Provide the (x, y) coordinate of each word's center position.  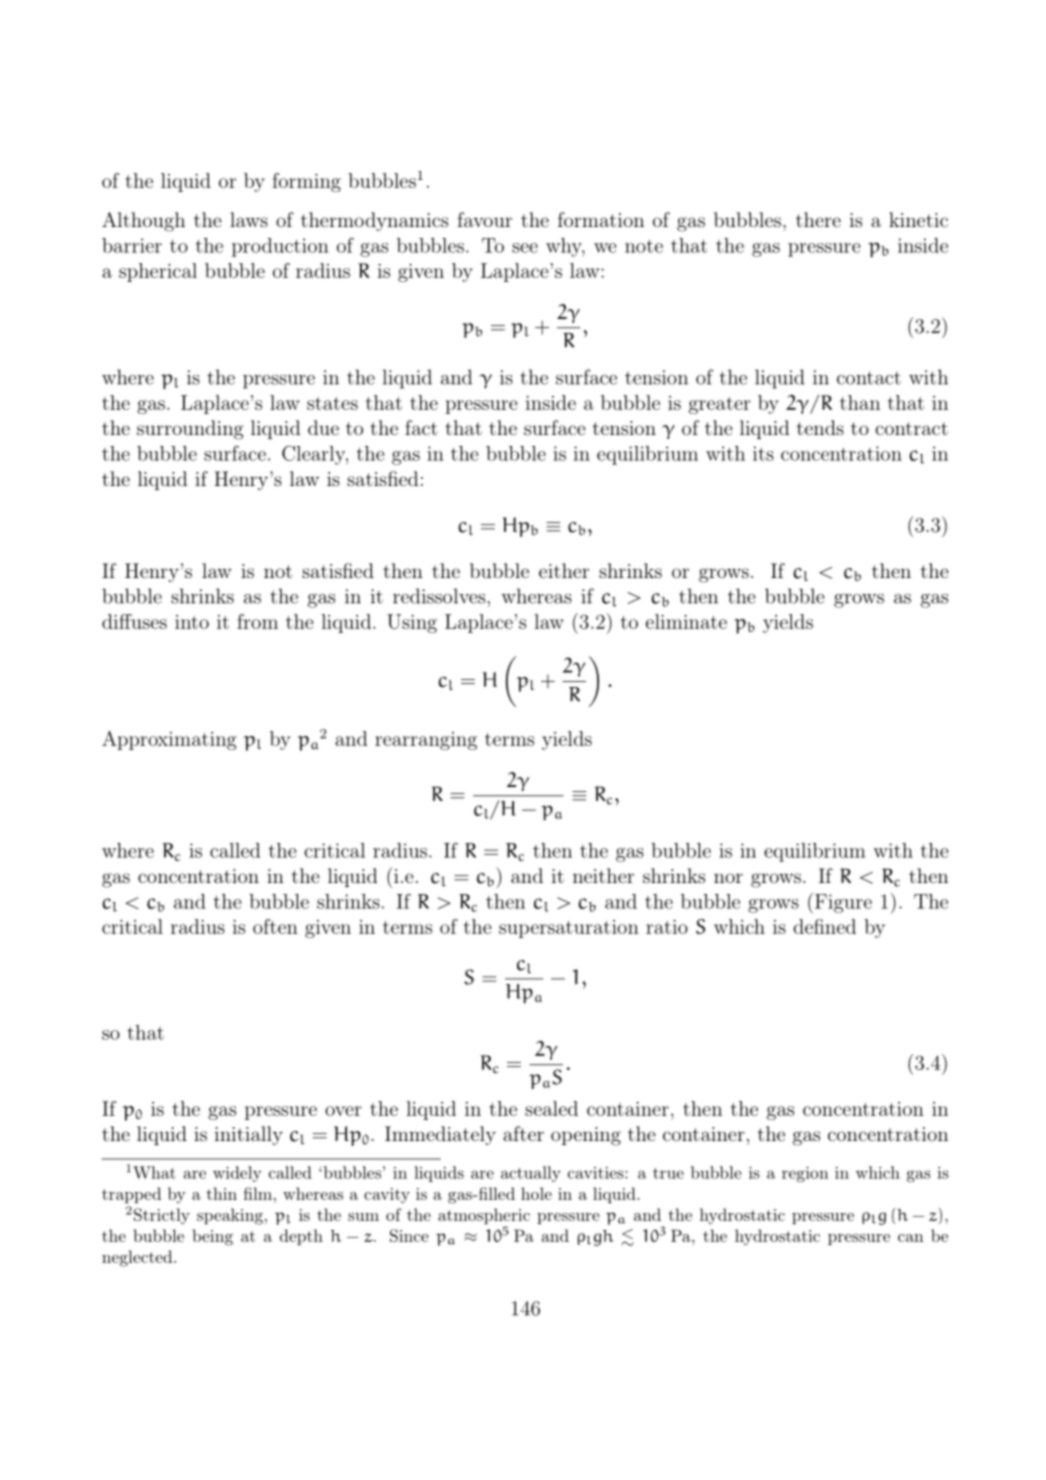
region (805, 1174)
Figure (843, 903)
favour (485, 219)
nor (728, 878)
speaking (230, 1216)
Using (412, 623)
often (275, 926)
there (818, 219)
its (763, 453)
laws (249, 219)
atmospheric (484, 1216)
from (257, 621)
